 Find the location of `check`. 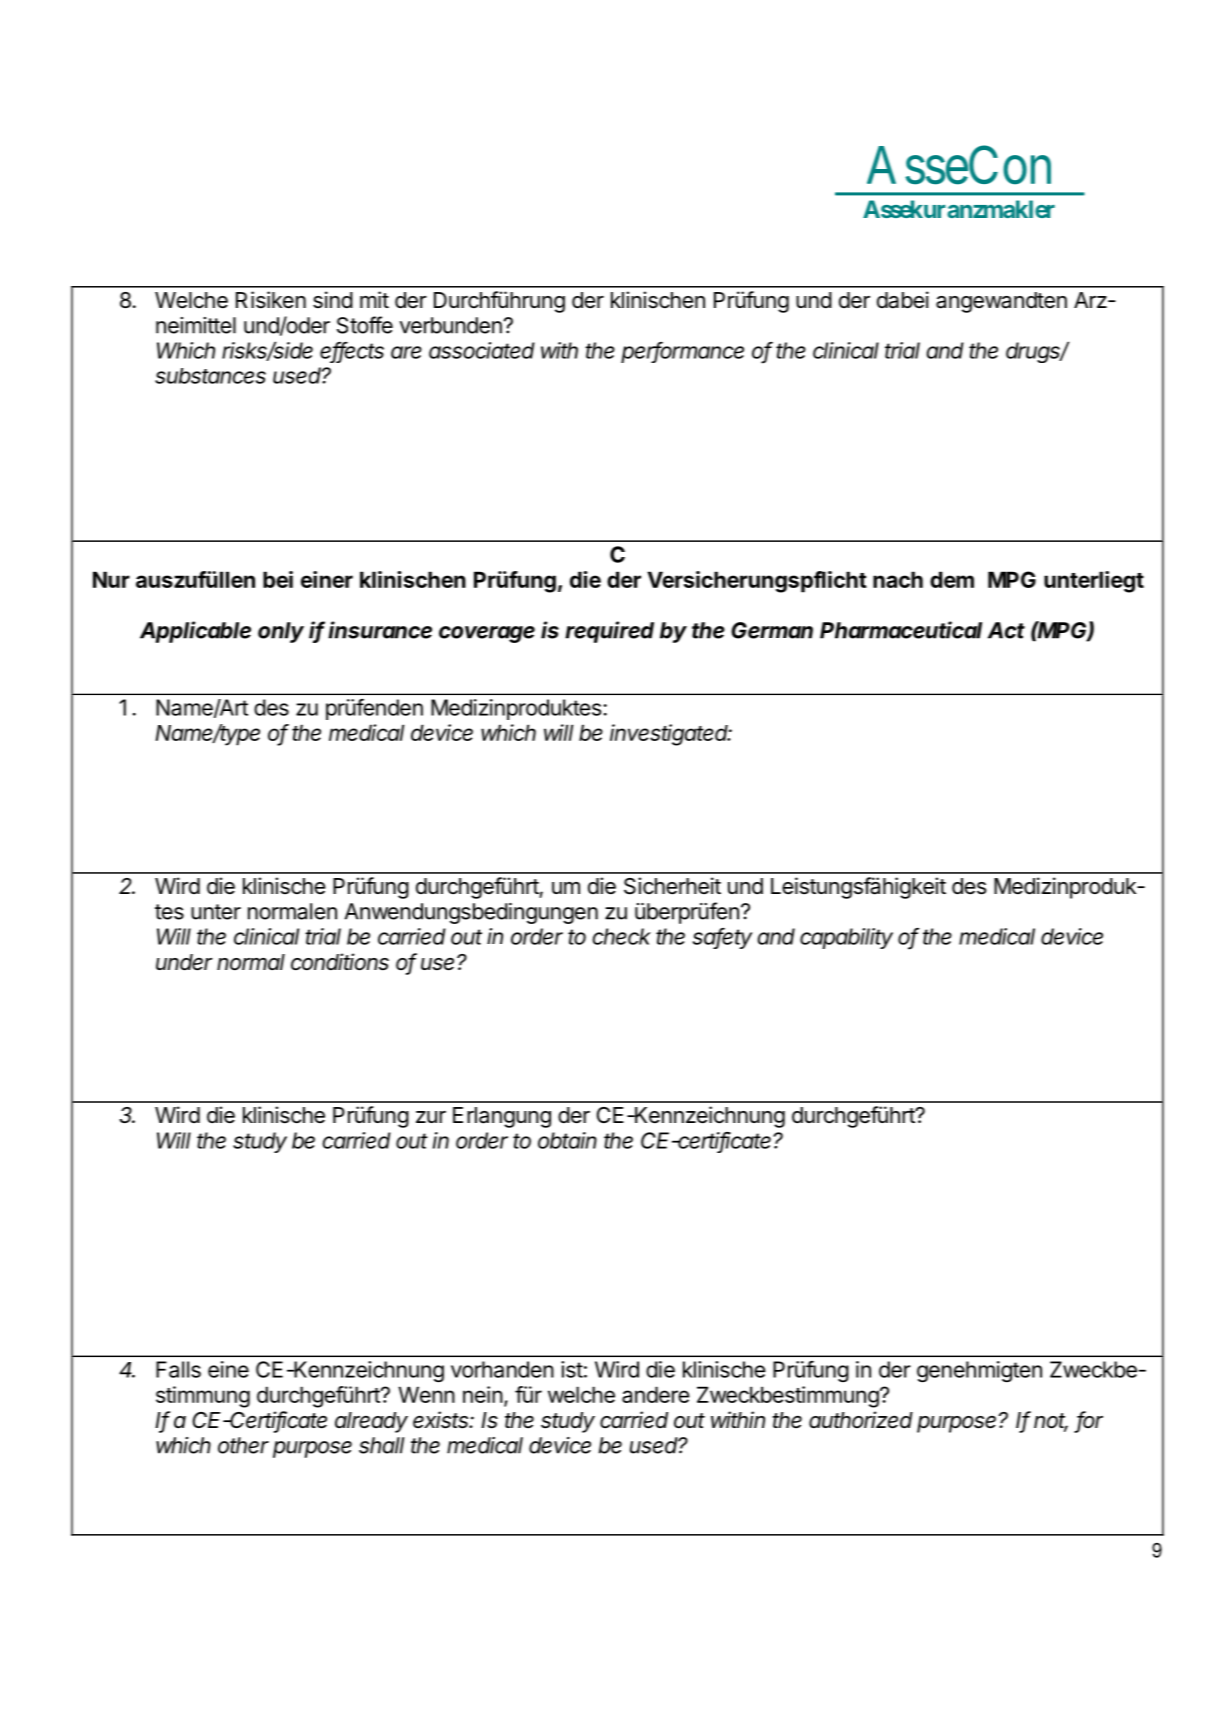

check is located at coordinates (622, 936).
